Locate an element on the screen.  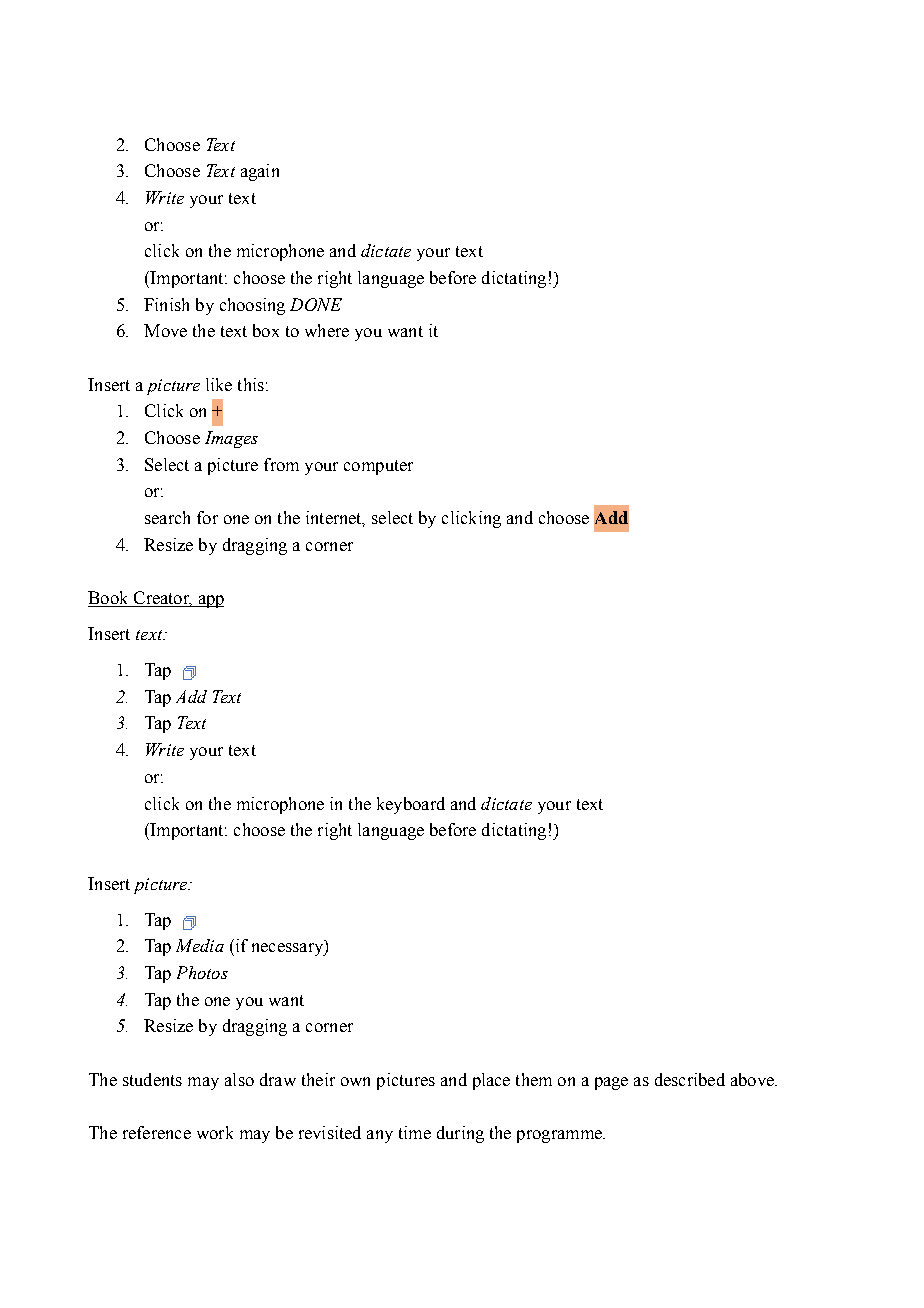
work is located at coordinates (215, 1132).
